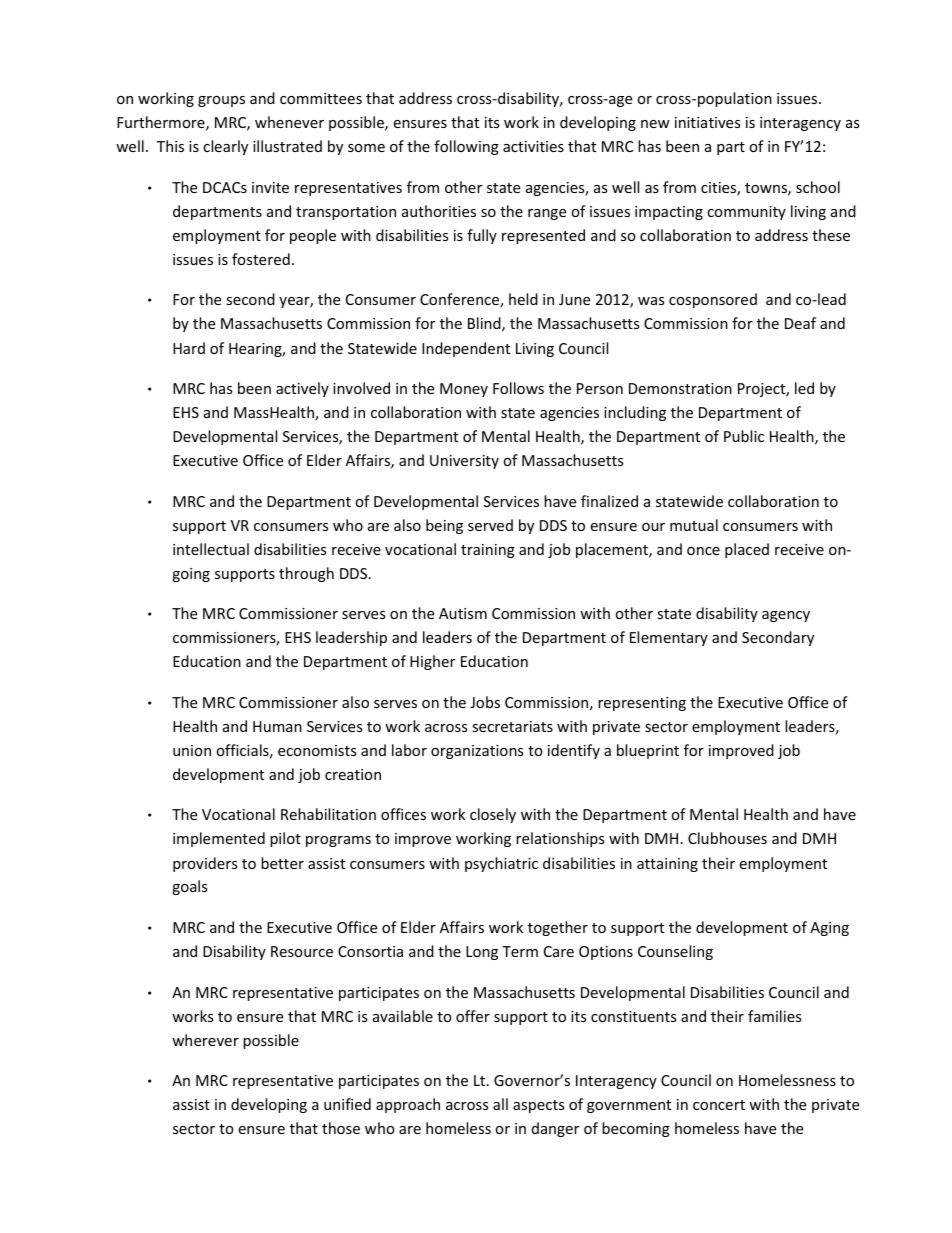  Describe the element at coordinates (225, 147) in the document. I see `clearly` at that location.
